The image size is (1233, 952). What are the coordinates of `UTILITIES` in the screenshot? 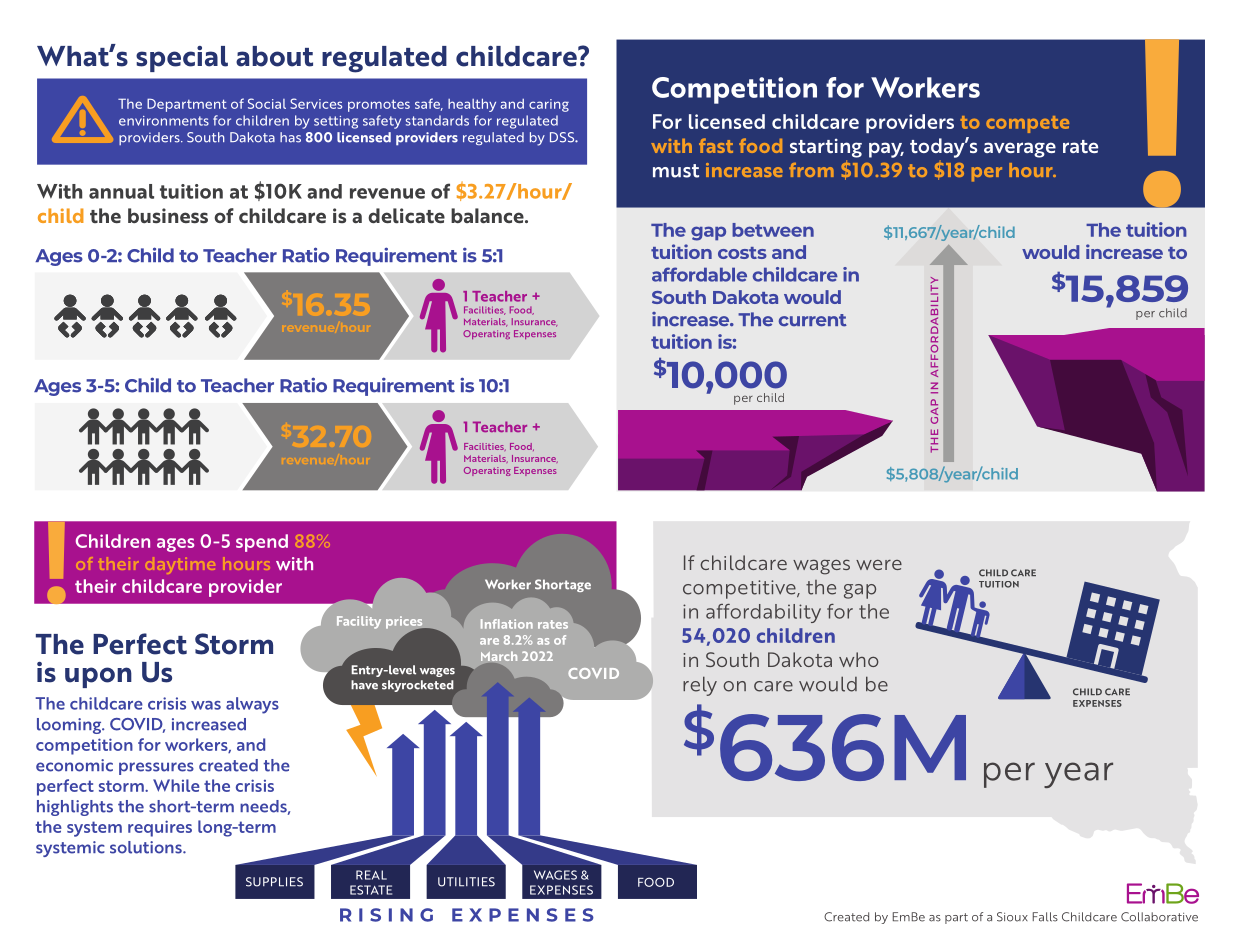 It's located at (466, 882).
